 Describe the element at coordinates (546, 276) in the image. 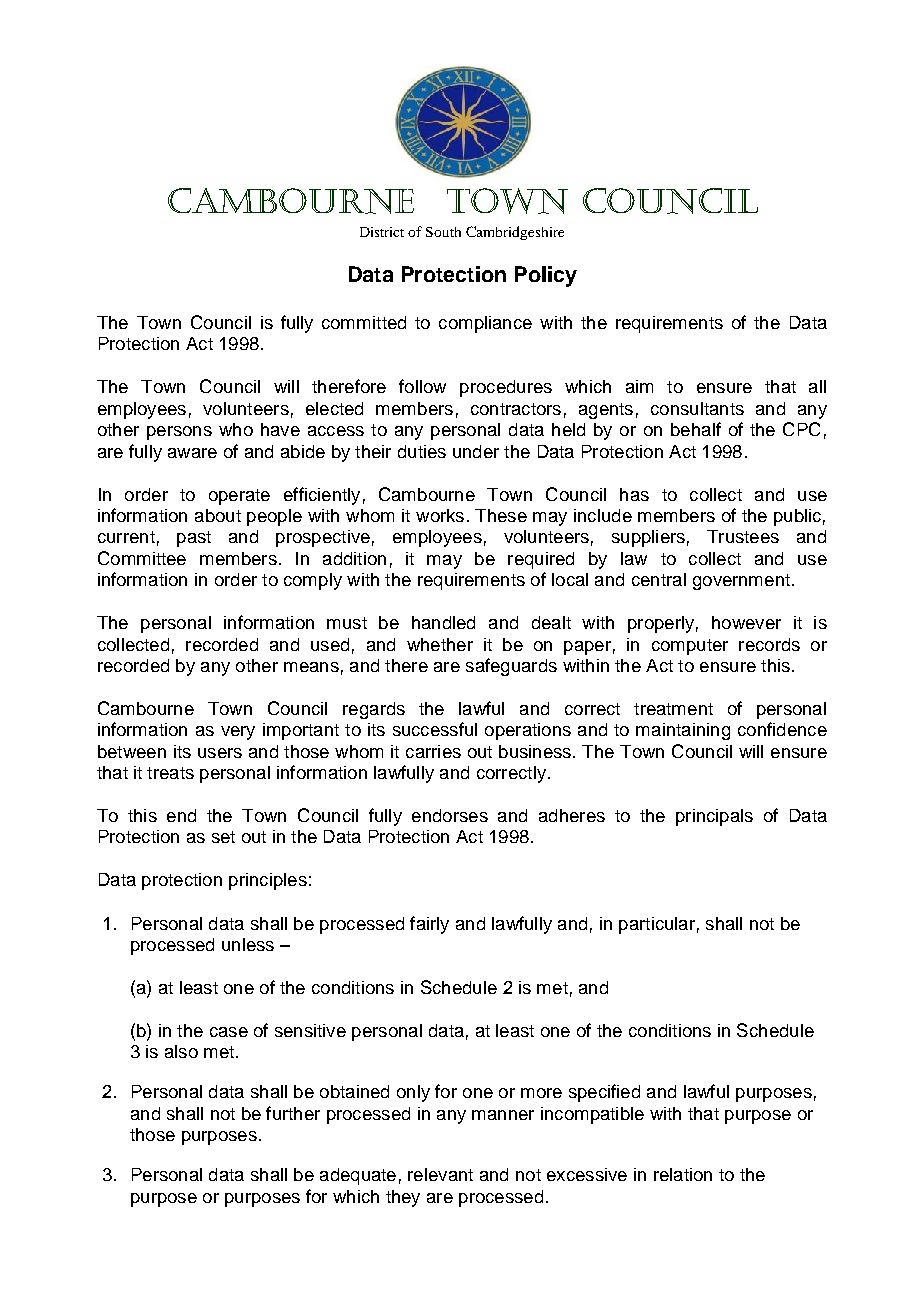

I see `Policy` at that location.
